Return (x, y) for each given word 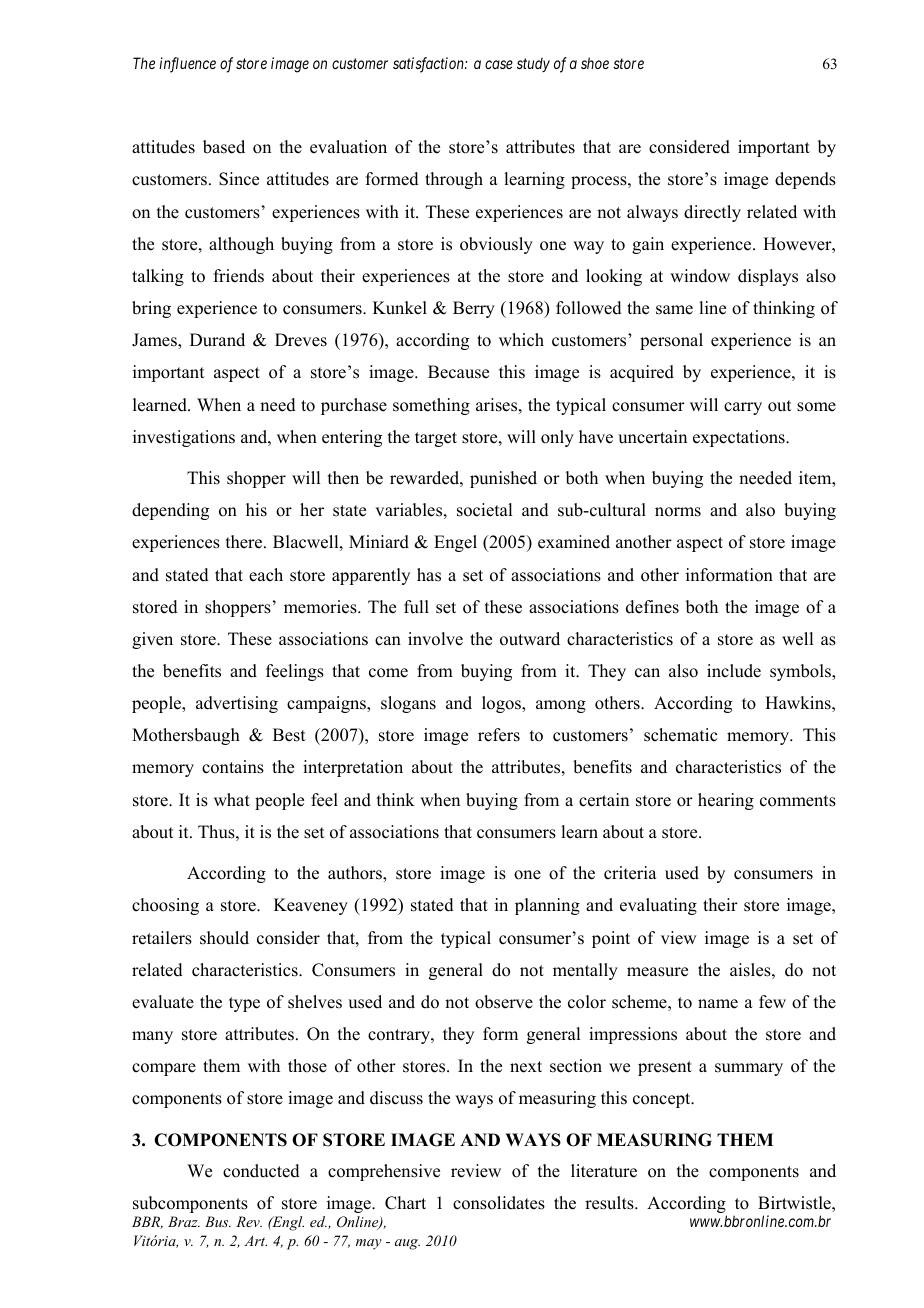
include (734, 671)
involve (435, 639)
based (224, 147)
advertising (237, 704)
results (610, 1203)
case (499, 64)
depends (805, 180)
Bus (218, 1221)
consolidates (499, 1203)
